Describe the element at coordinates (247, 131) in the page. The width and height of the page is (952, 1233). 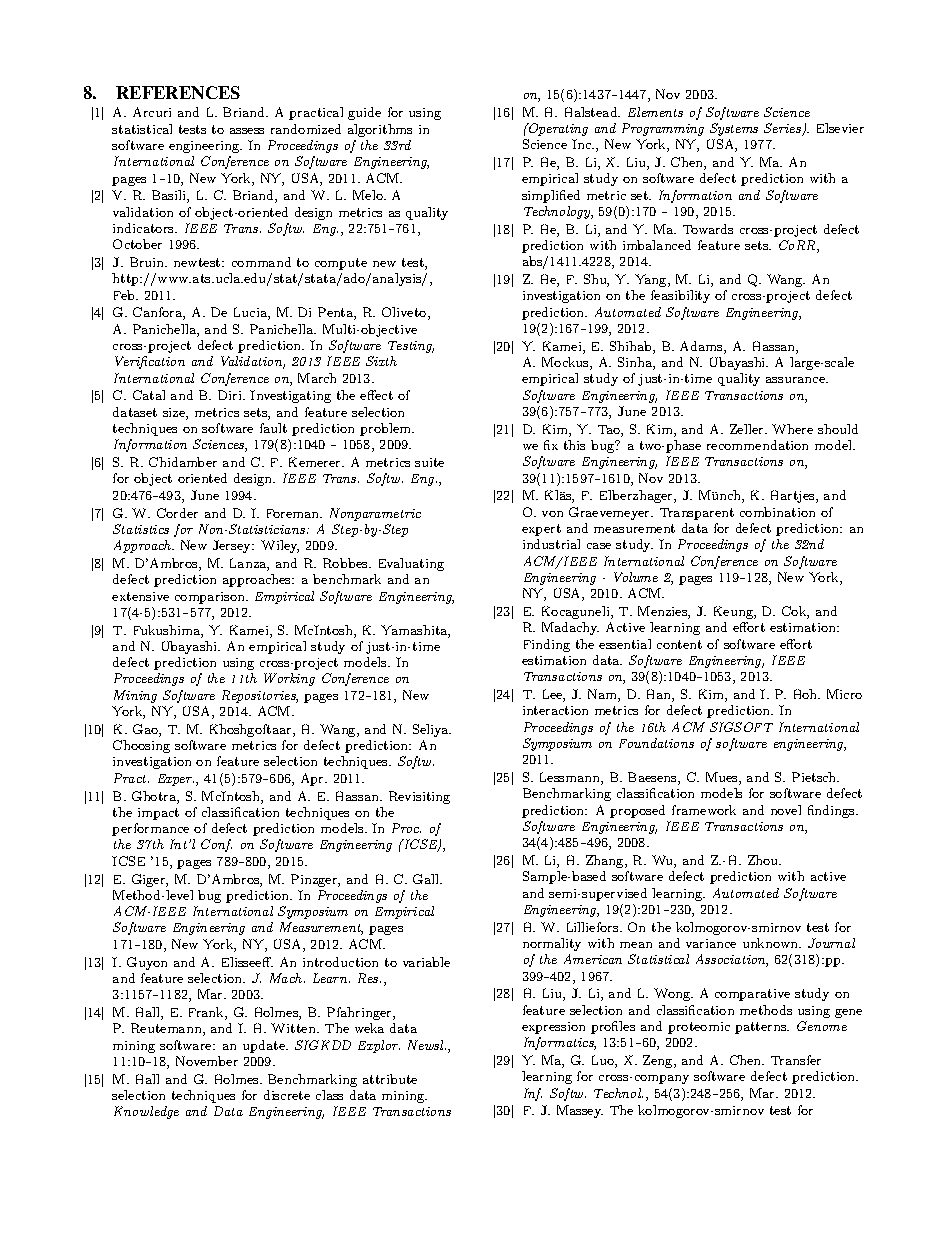
I see `assess` at that location.
